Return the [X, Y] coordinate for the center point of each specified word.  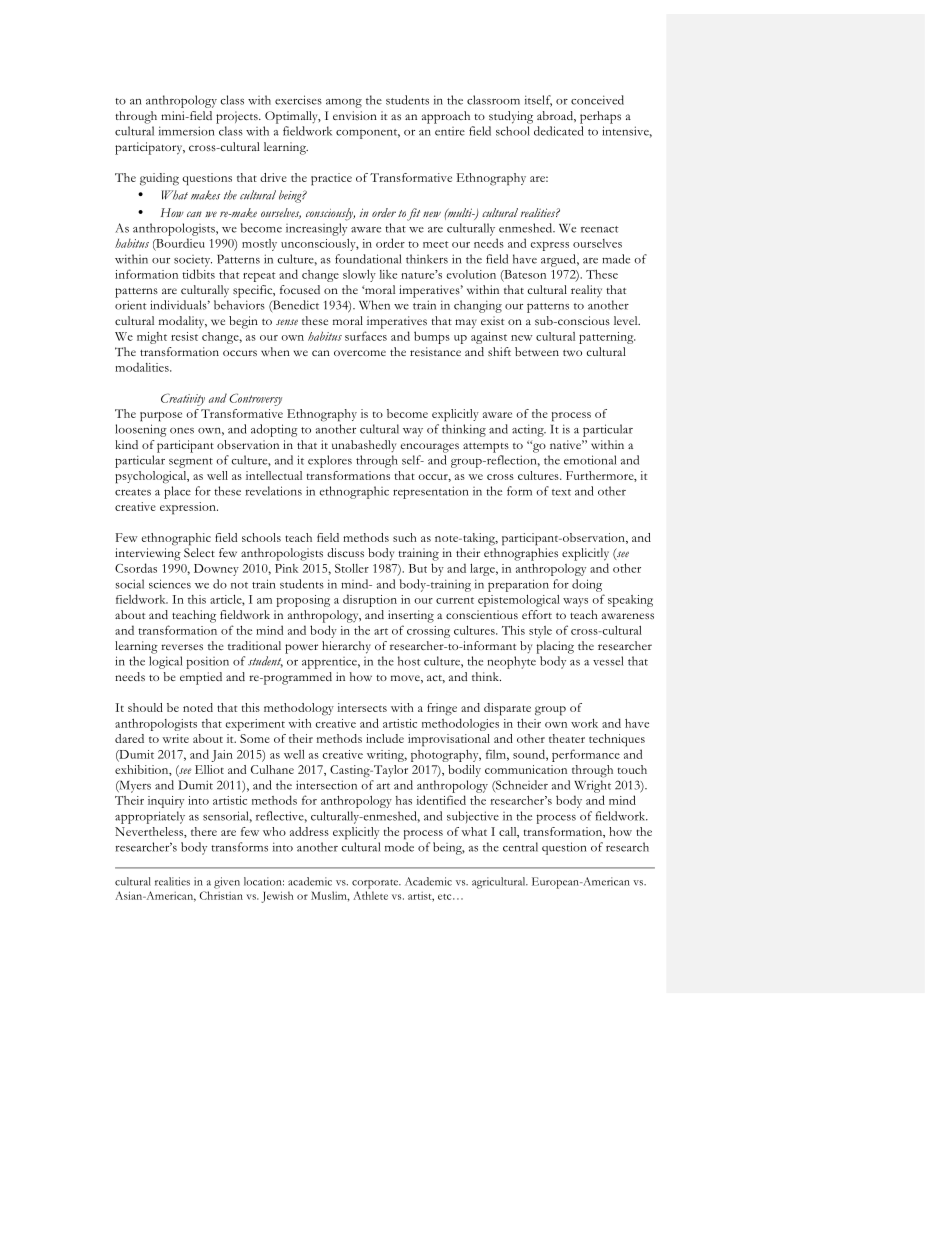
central [520, 847]
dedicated [559, 131]
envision [355, 115]
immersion [186, 131]
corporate [376, 884]
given [227, 883]
